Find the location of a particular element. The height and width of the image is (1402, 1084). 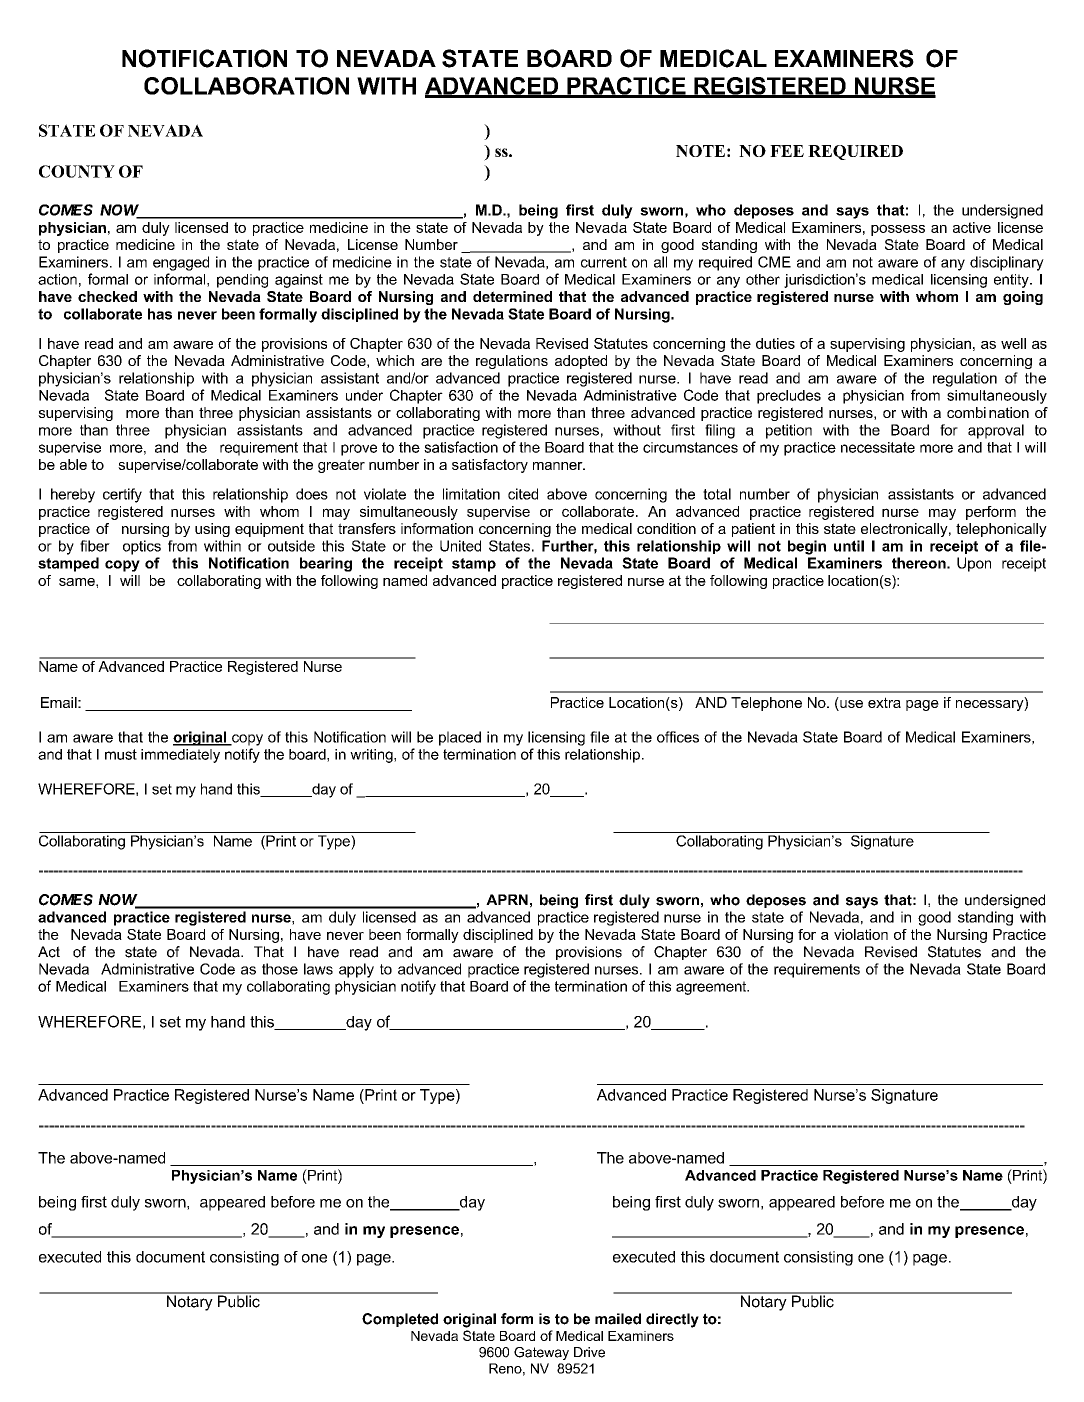

APRN is located at coordinates (507, 899).
